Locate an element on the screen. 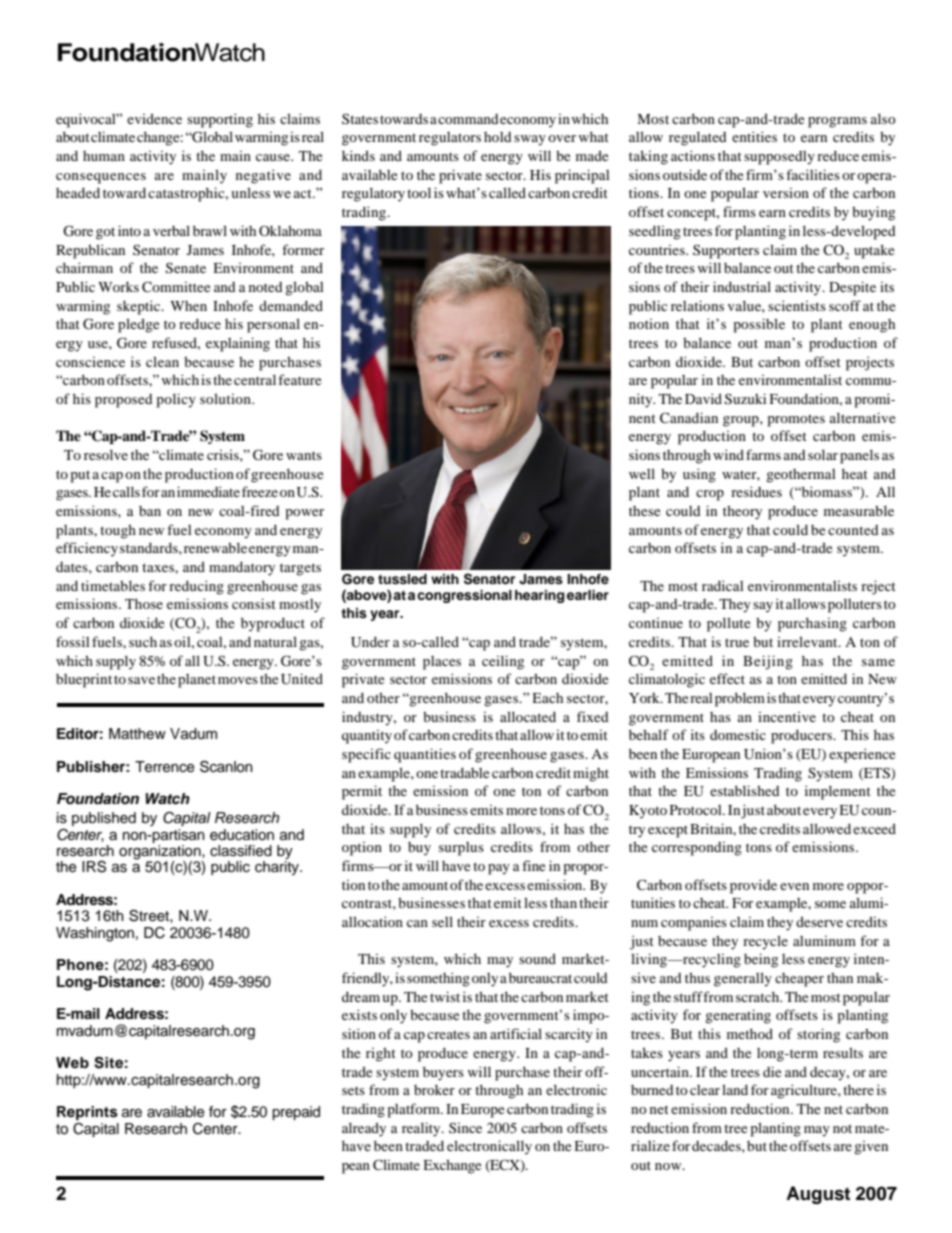 The width and height of the screenshot is (952, 1233). clean is located at coordinates (162, 361).
